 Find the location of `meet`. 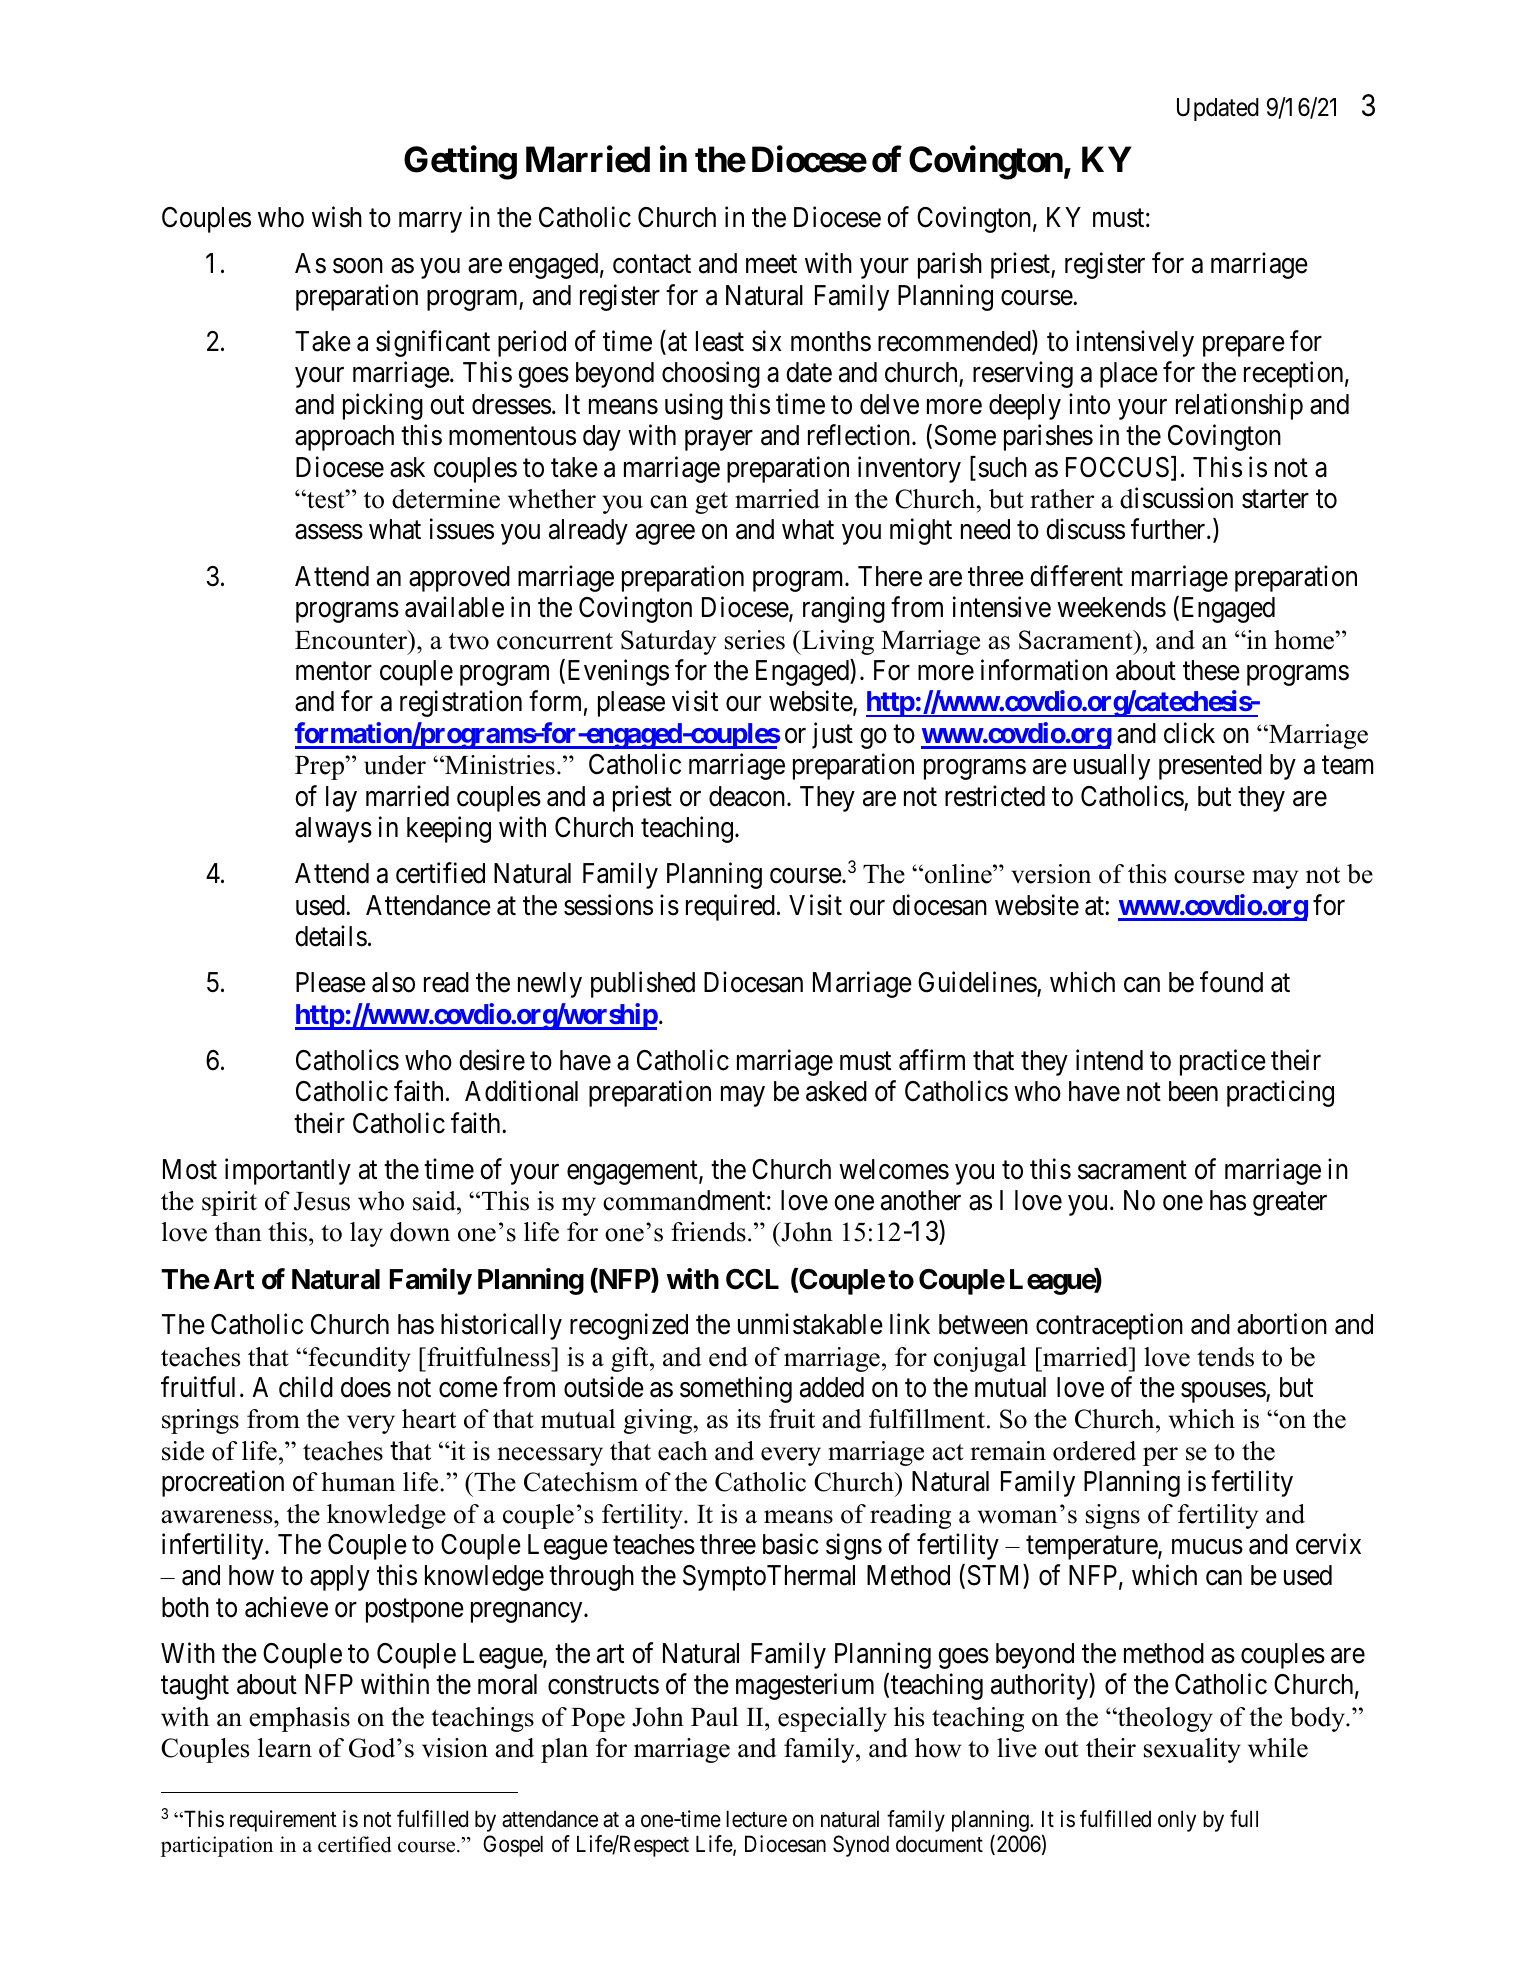

meet is located at coordinates (771, 265).
